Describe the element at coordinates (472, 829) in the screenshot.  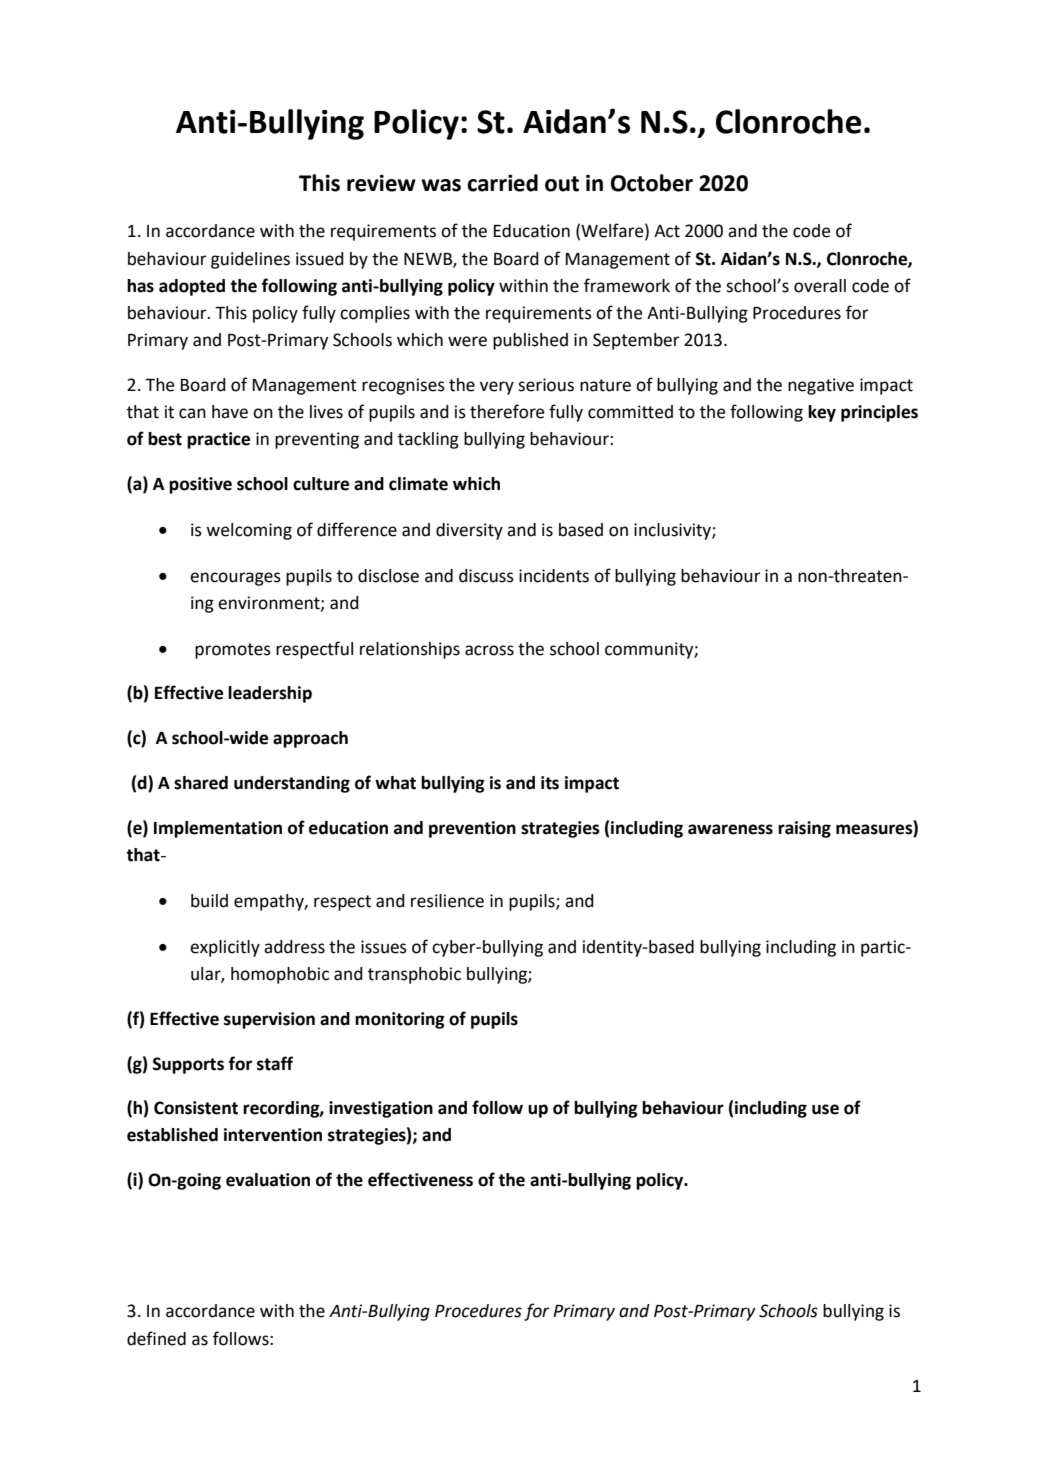
I see `prevention` at that location.
